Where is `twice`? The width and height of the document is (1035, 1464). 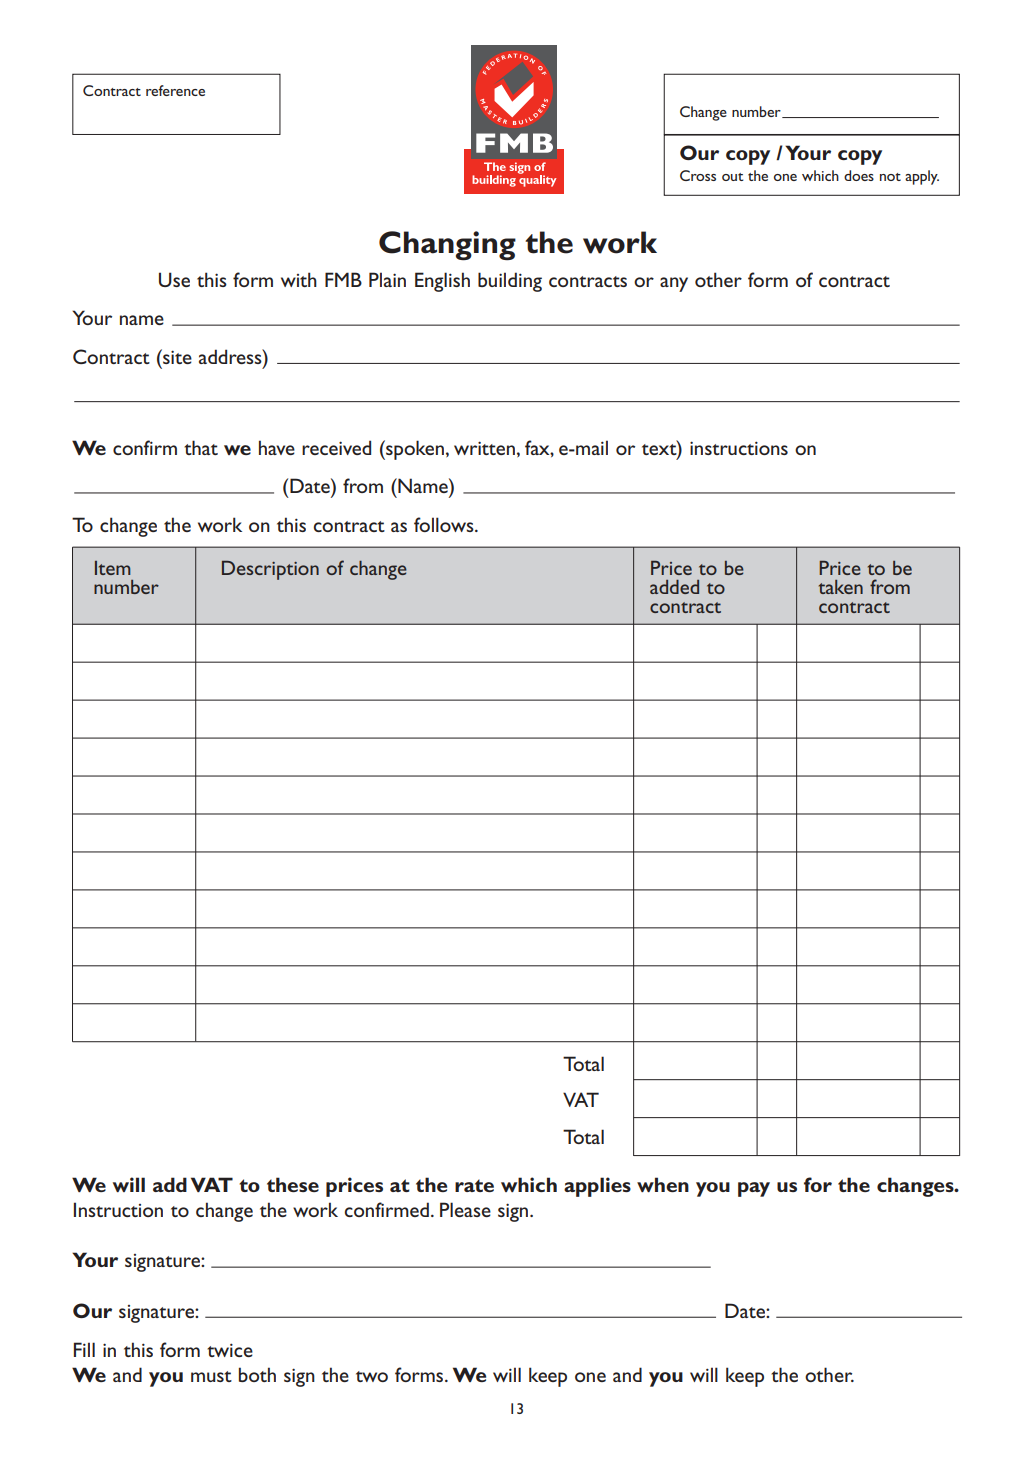
twice is located at coordinates (230, 1350).
